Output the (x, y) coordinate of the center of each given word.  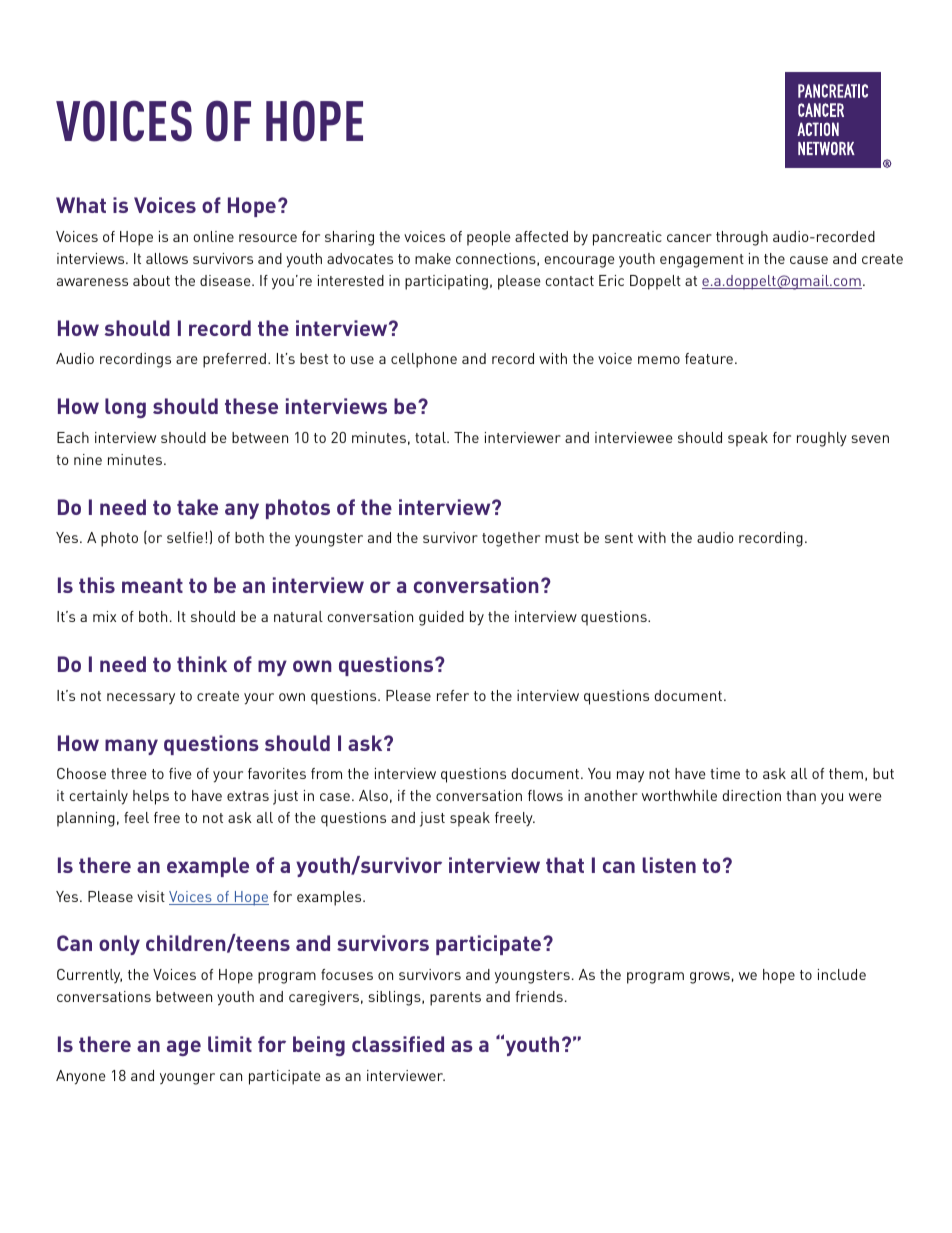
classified (398, 1044)
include (842, 974)
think (202, 664)
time (725, 773)
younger (187, 1079)
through (742, 238)
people (488, 238)
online (213, 236)
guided (441, 618)
